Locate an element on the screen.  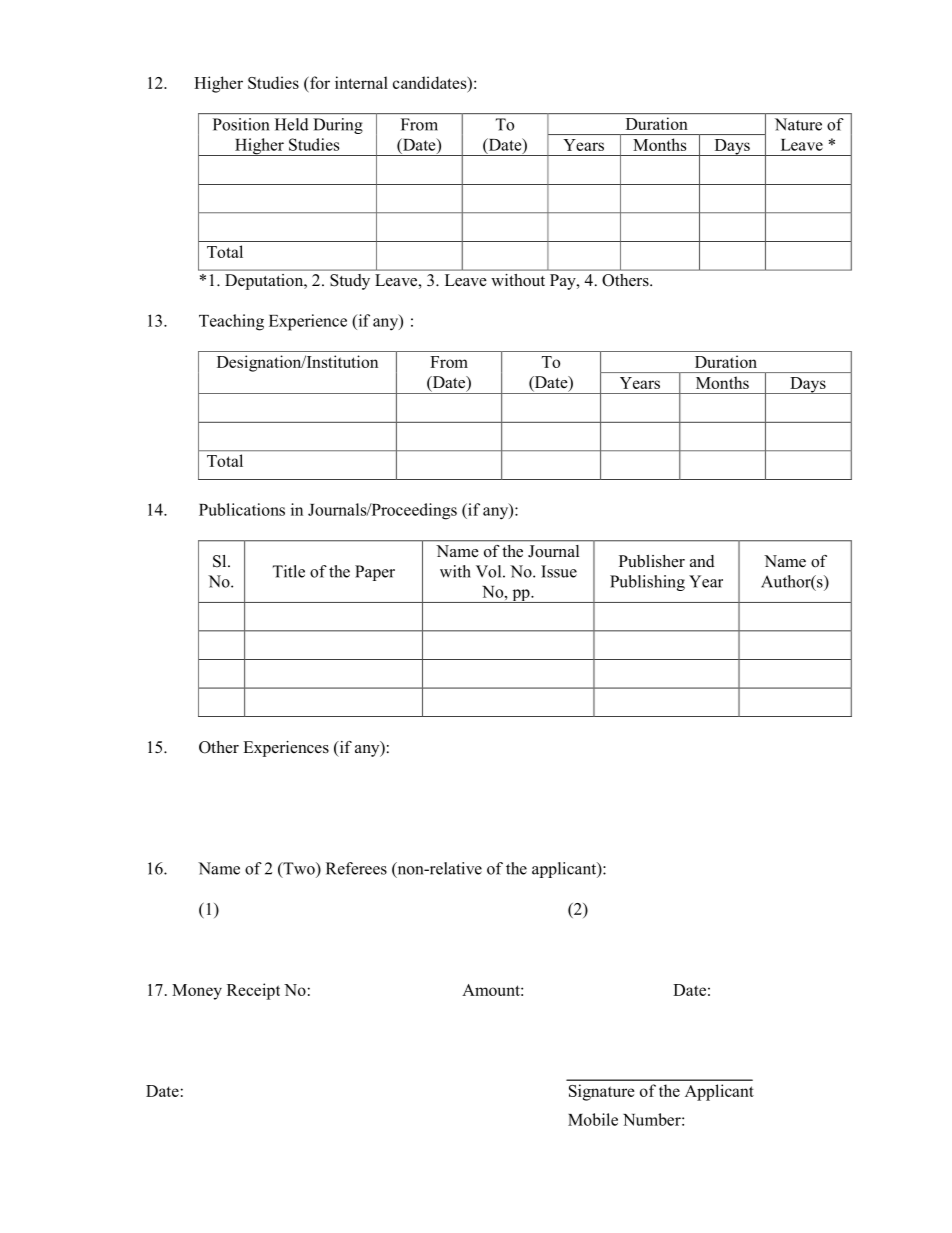
Pay is located at coordinates (564, 282).
